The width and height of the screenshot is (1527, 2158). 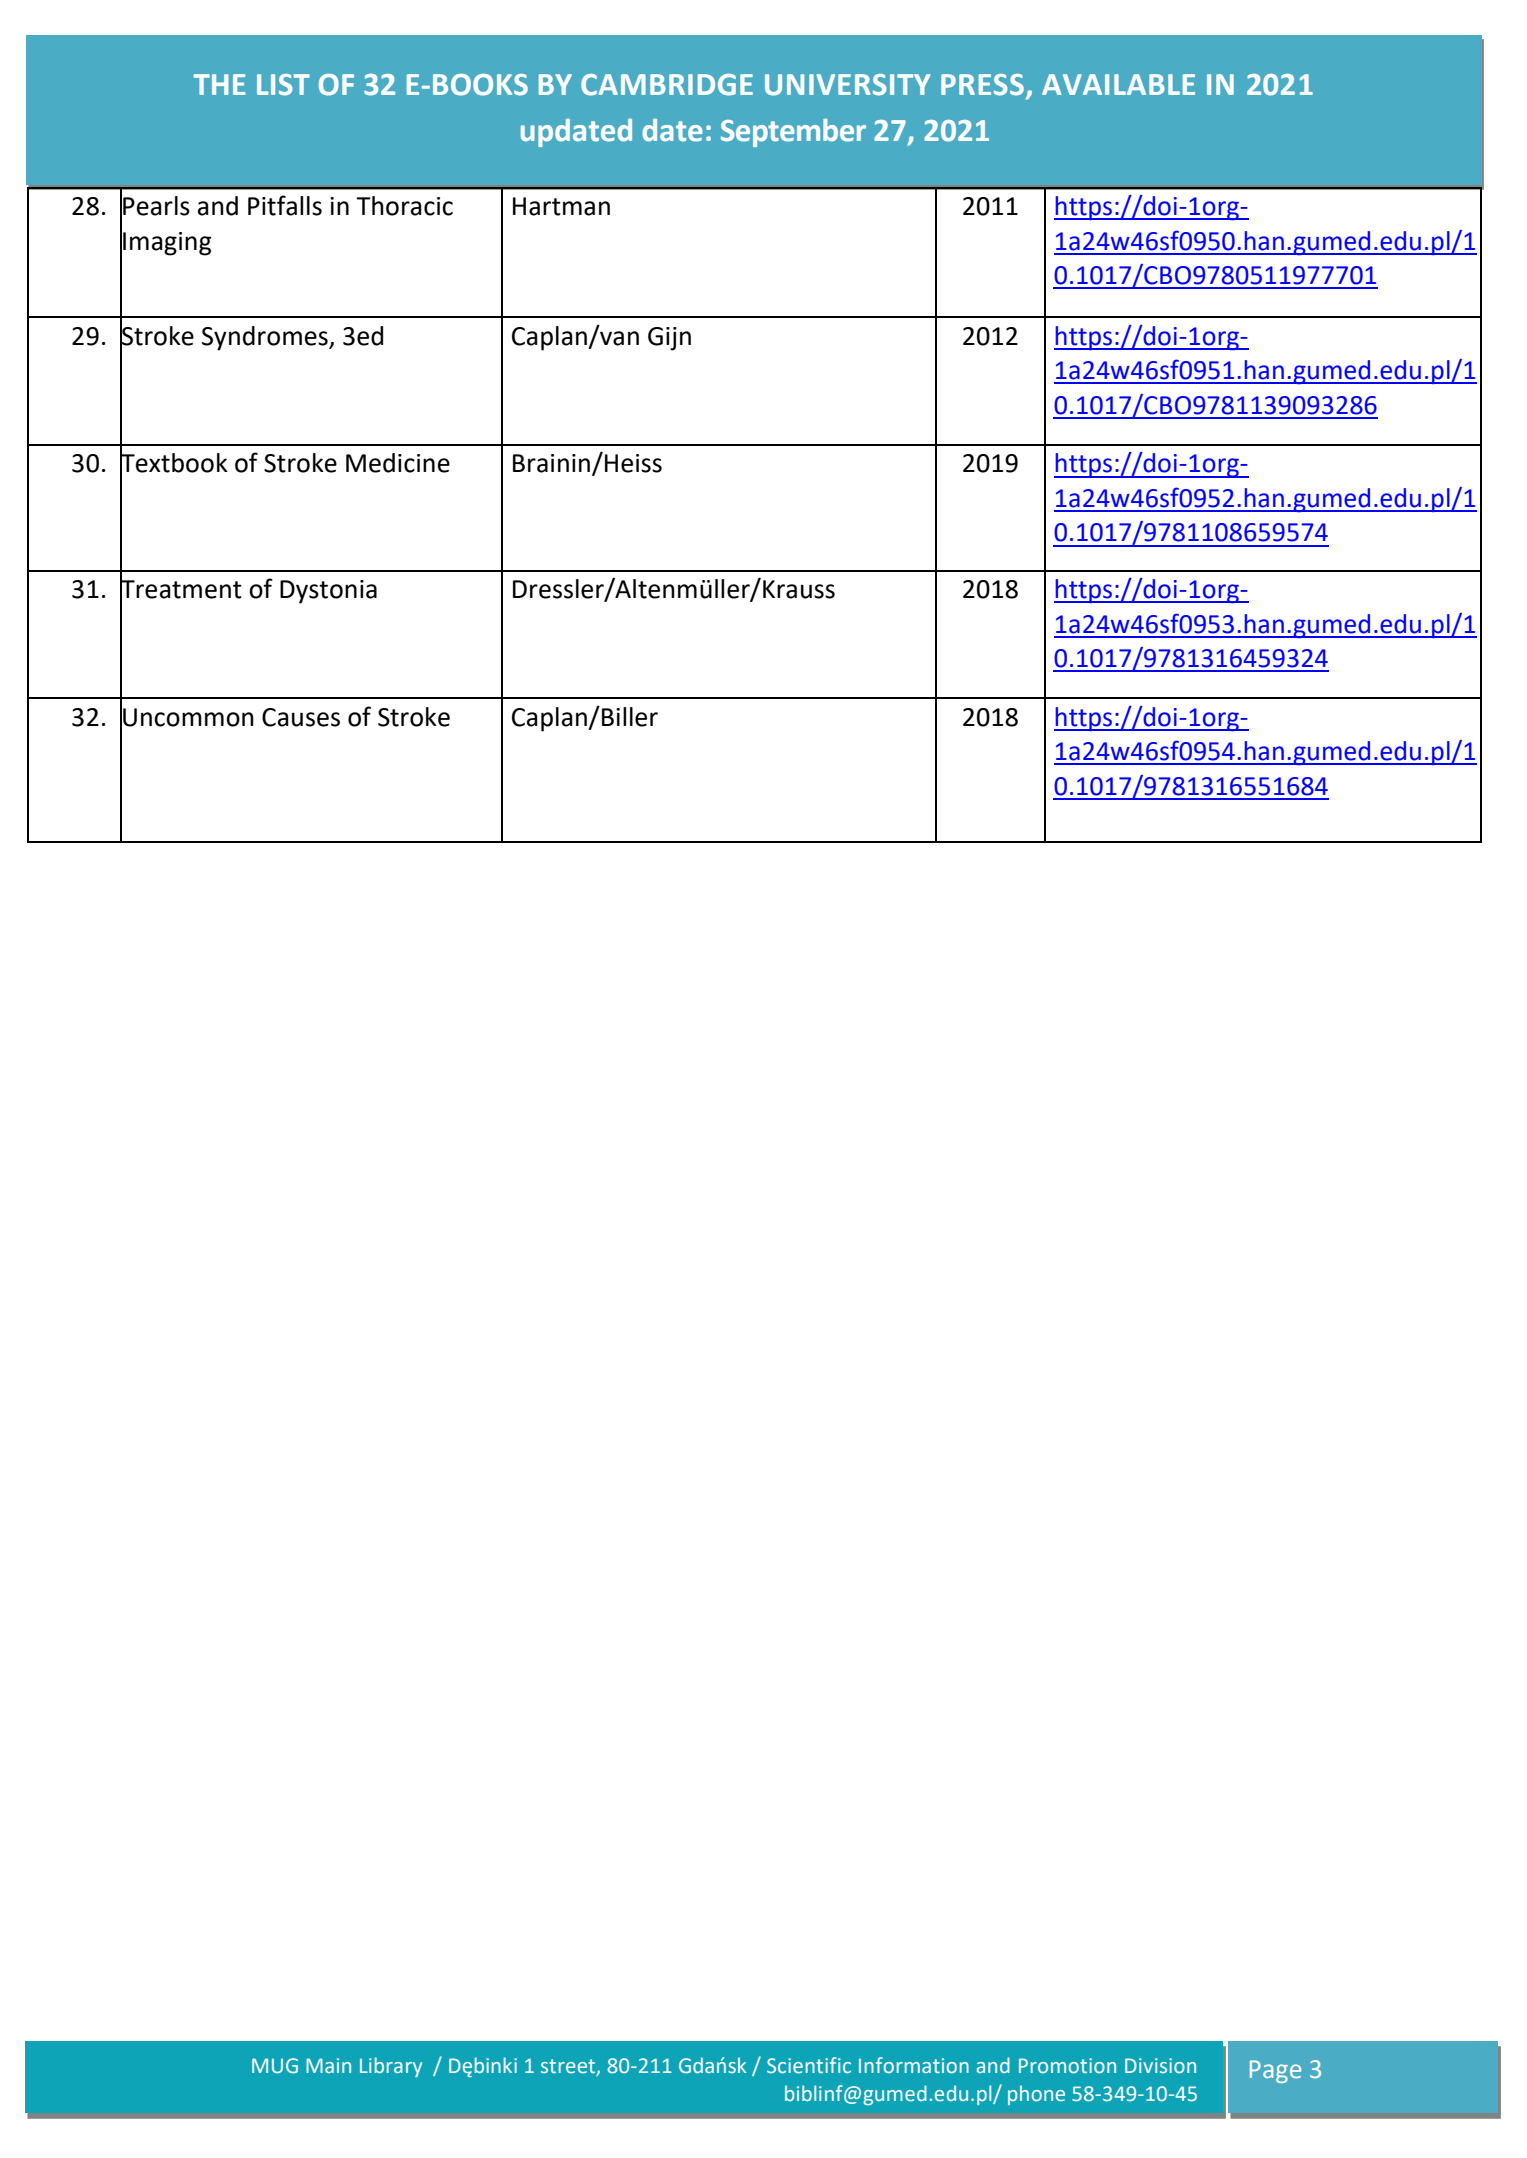 What do you see at coordinates (1118, 84) in the screenshot?
I see `AVAILABLE` at bounding box center [1118, 84].
